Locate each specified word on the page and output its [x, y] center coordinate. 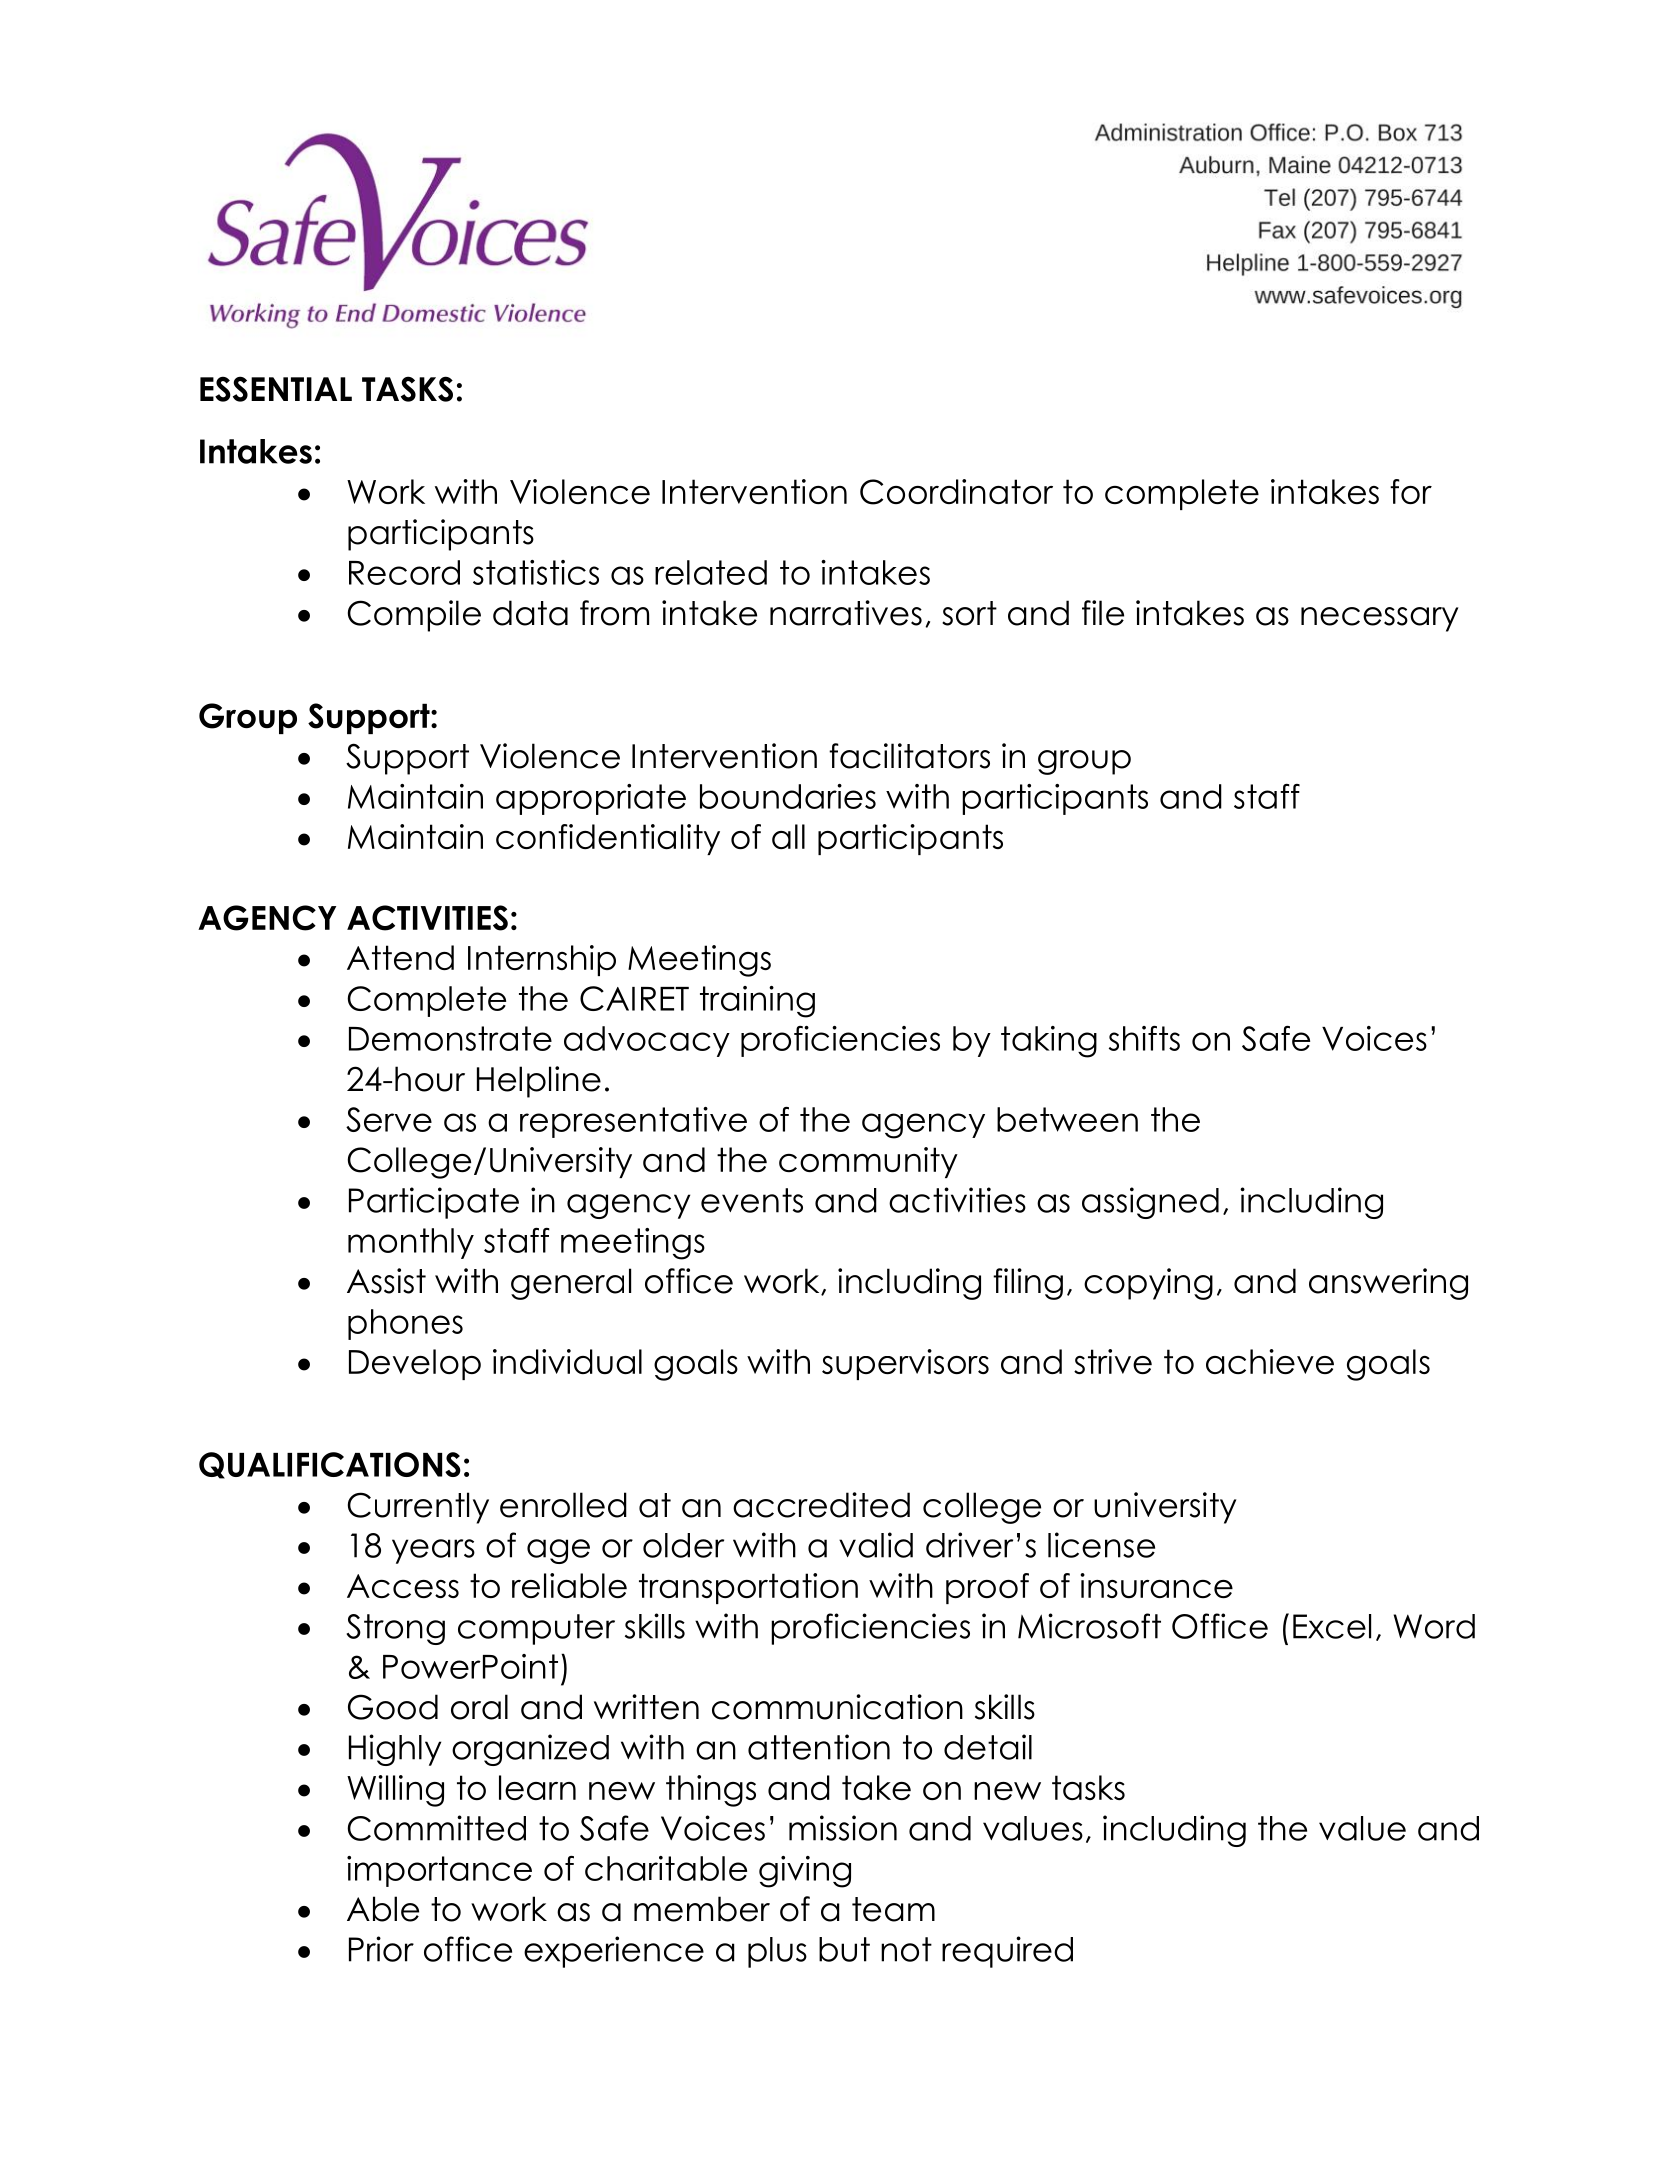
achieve [1270, 1361]
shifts [1144, 1038]
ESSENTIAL [276, 389]
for [1411, 491]
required [1007, 1952]
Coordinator [956, 492]
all [788, 836]
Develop [415, 1364]
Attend [400, 957]
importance [439, 1871]
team [893, 1909]
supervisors [905, 1364]
